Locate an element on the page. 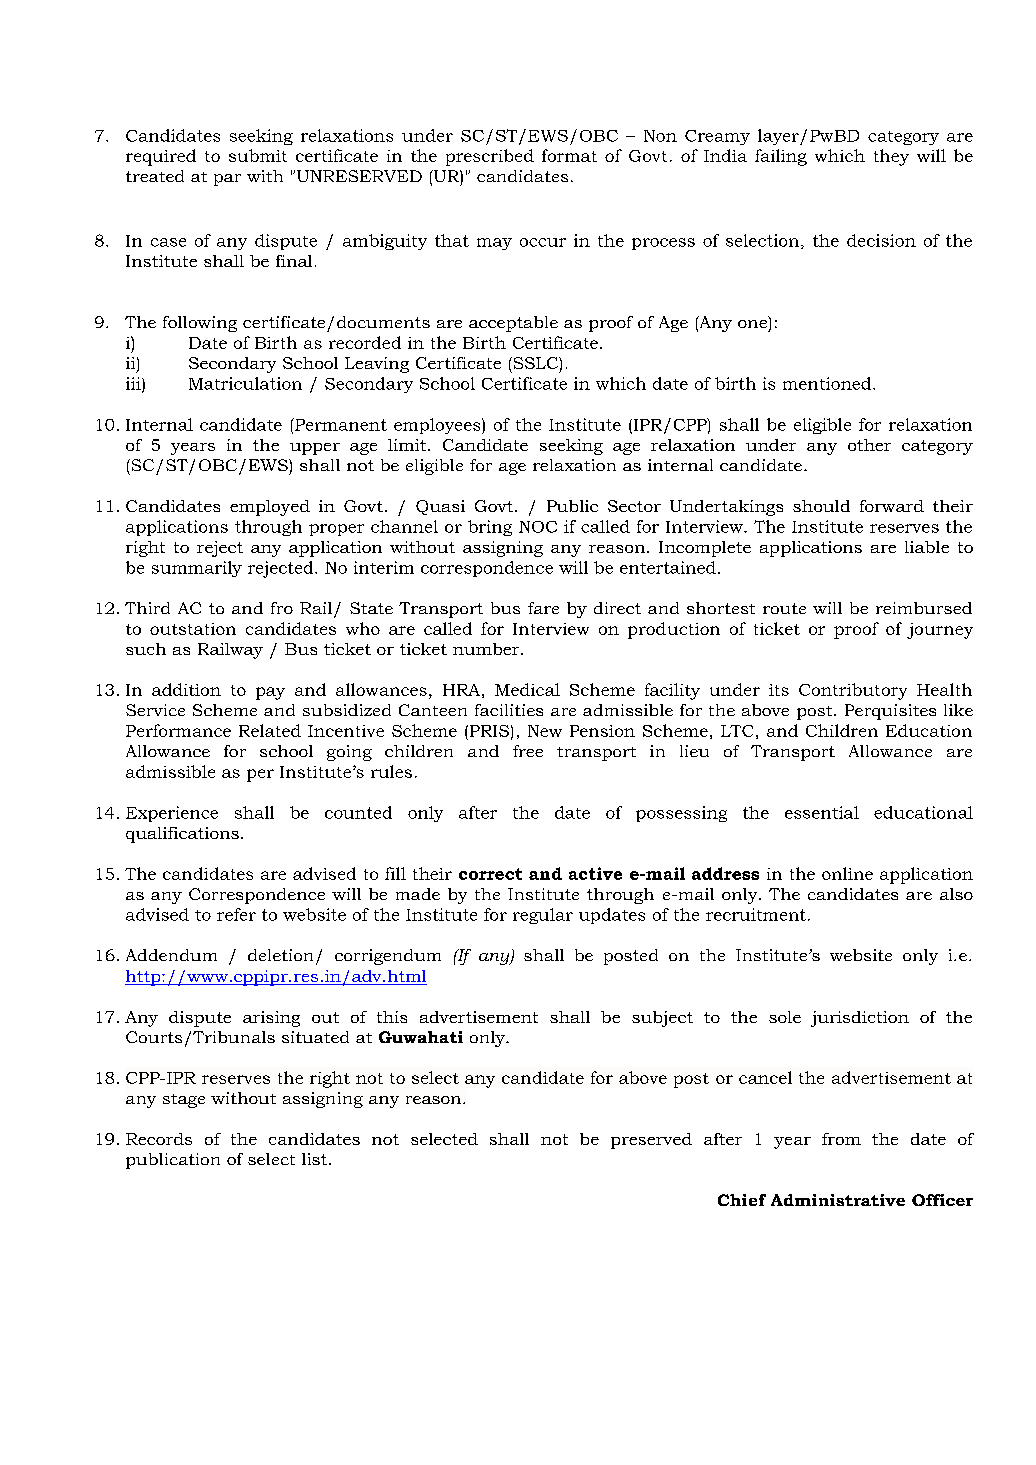  they is located at coordinates (891, 157).
